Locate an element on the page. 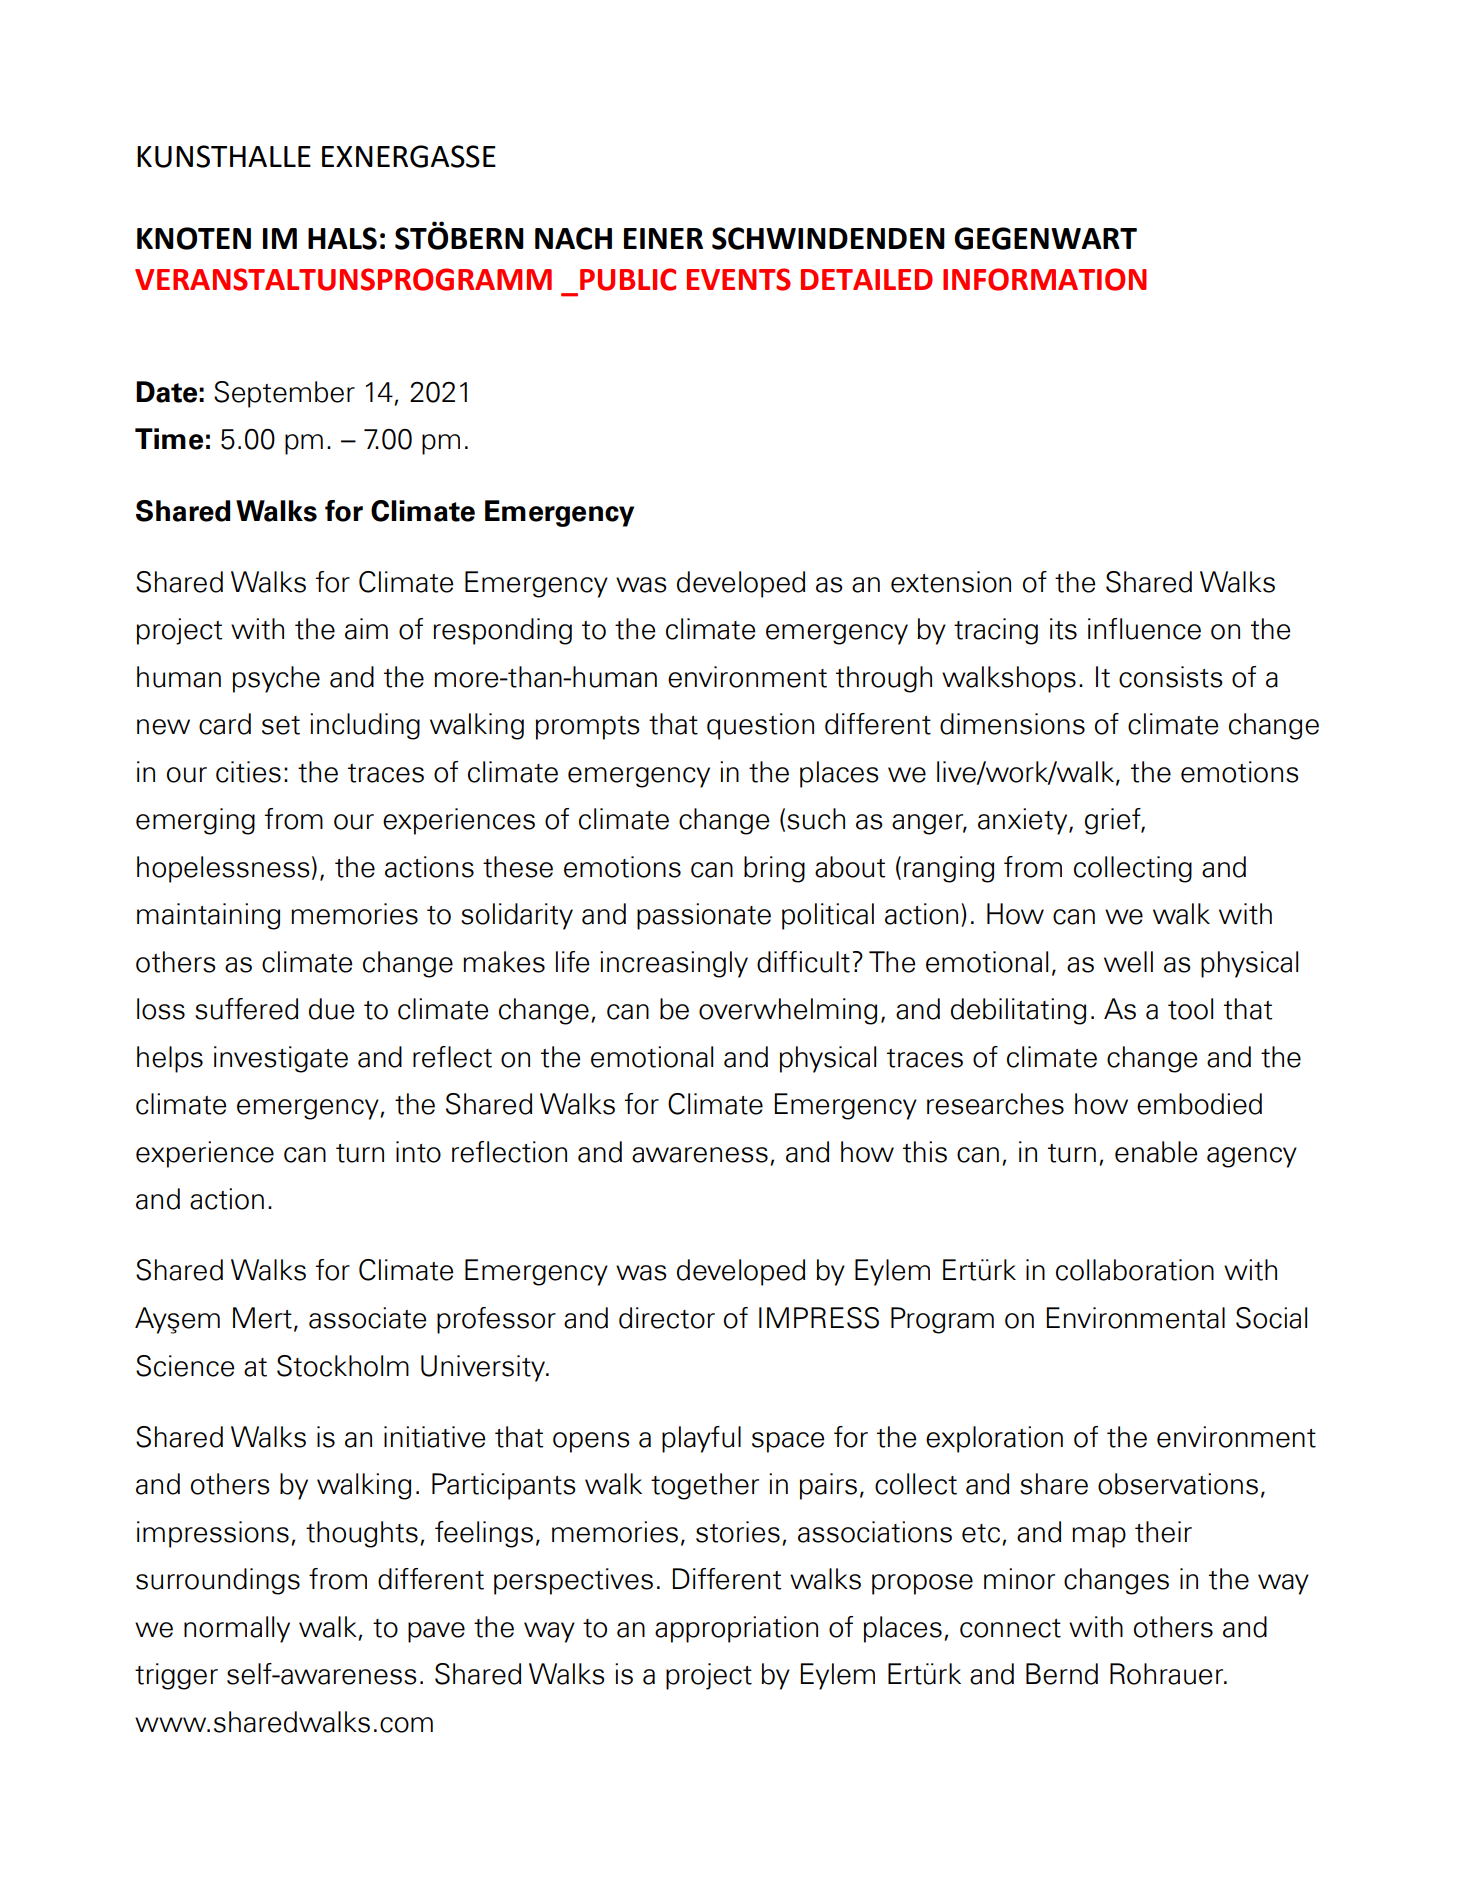 The image size is (1462, 1893). September is located at coordinates (284, 394).
